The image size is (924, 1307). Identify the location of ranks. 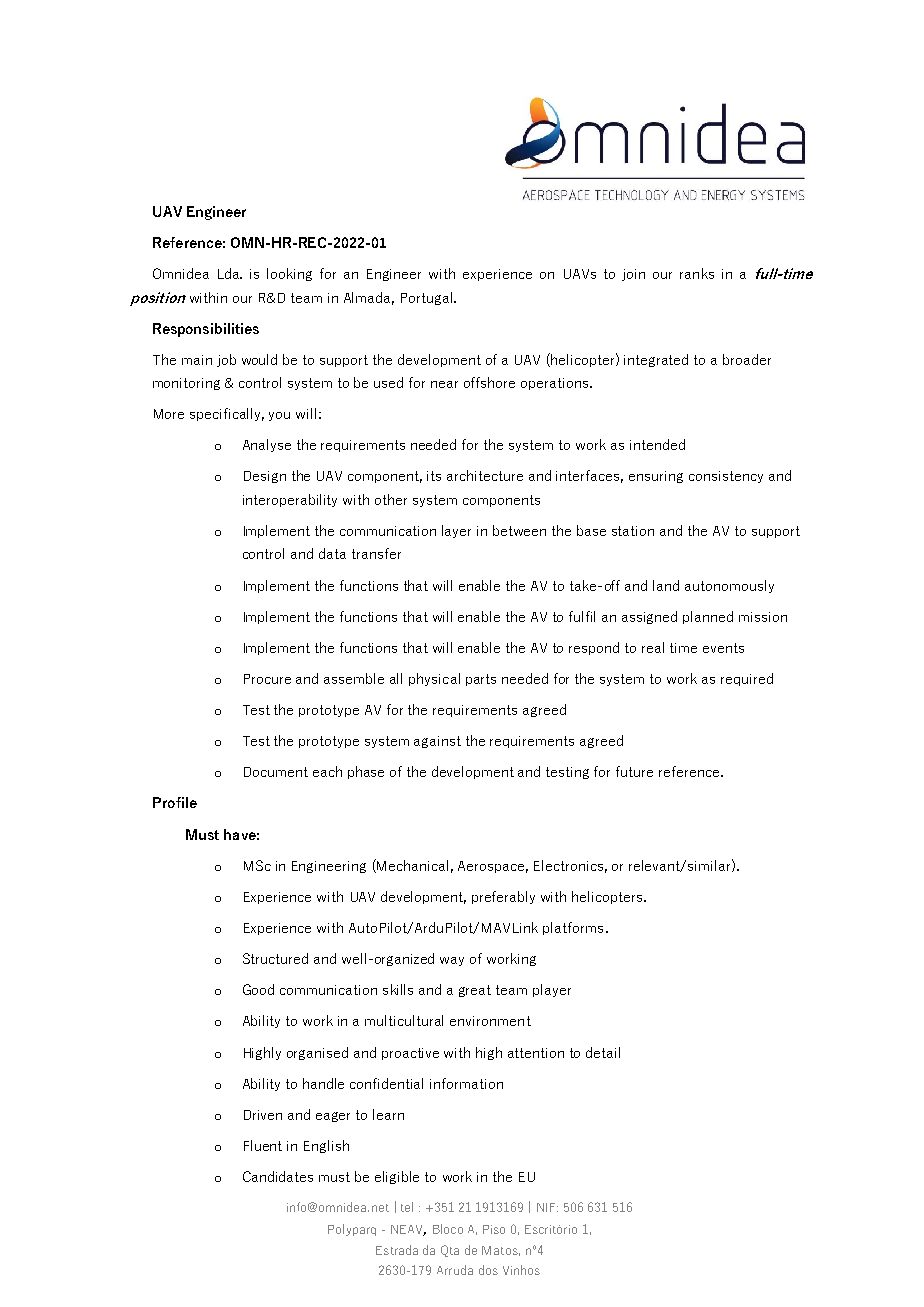
(697, 273).
